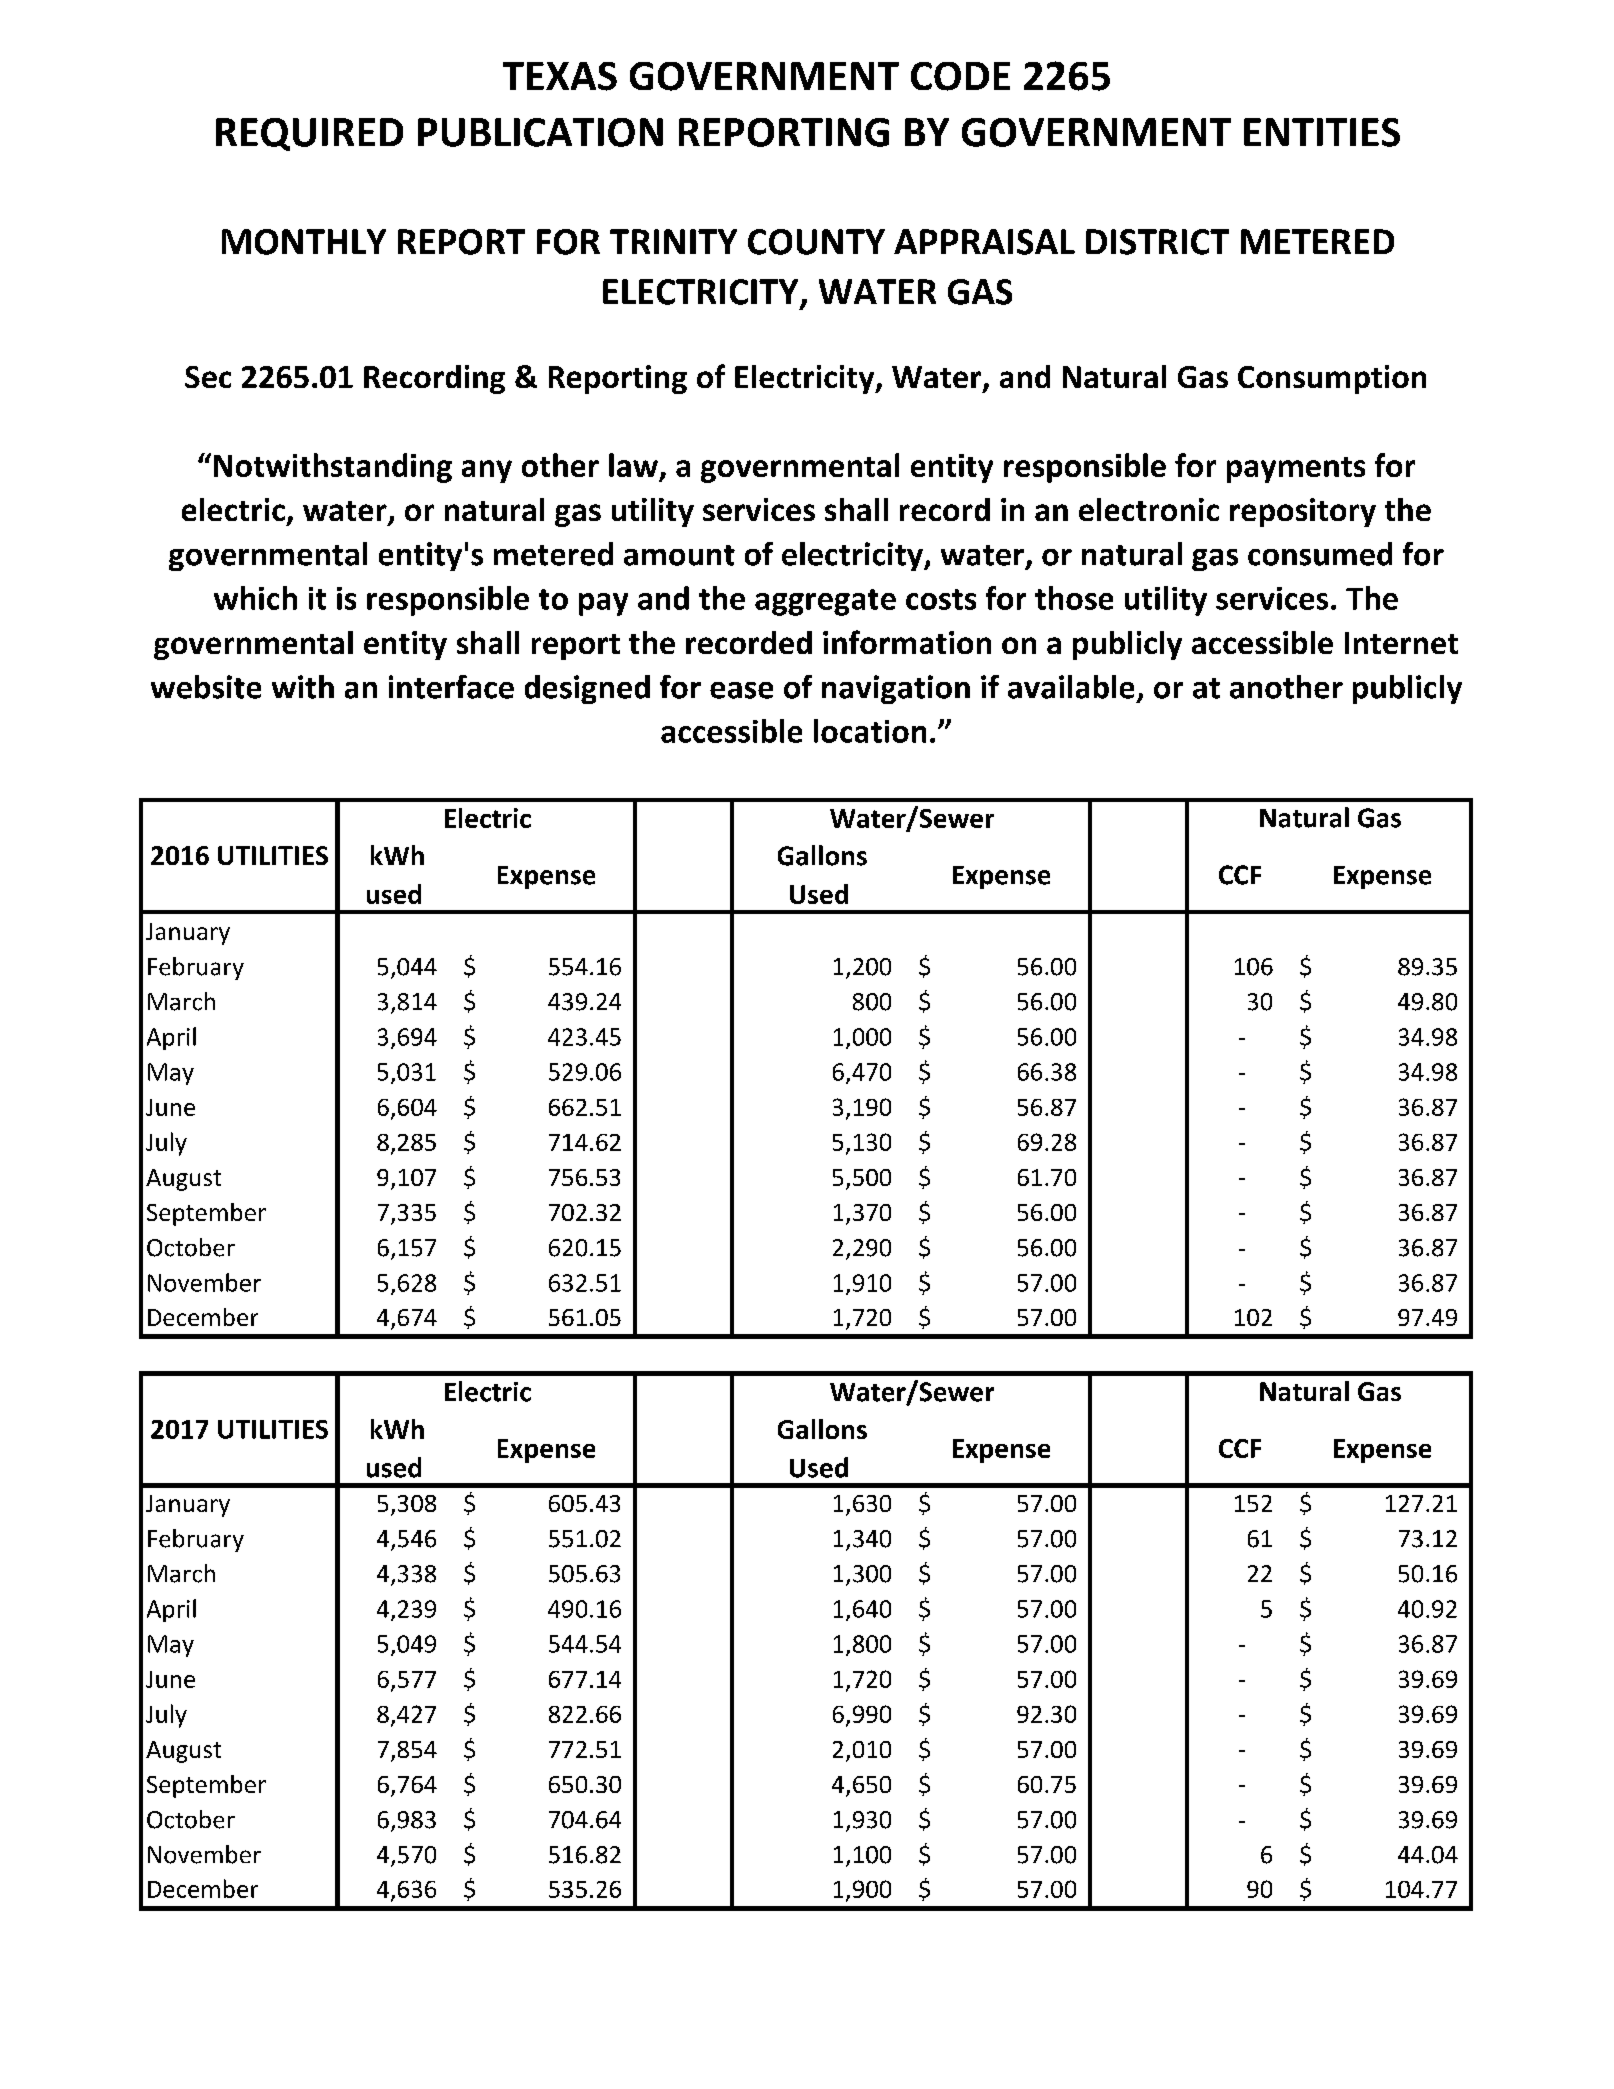  What do you see at coordinates (870, 731) in the screenshot?
I see `location` at bounding box center [870, 731].
